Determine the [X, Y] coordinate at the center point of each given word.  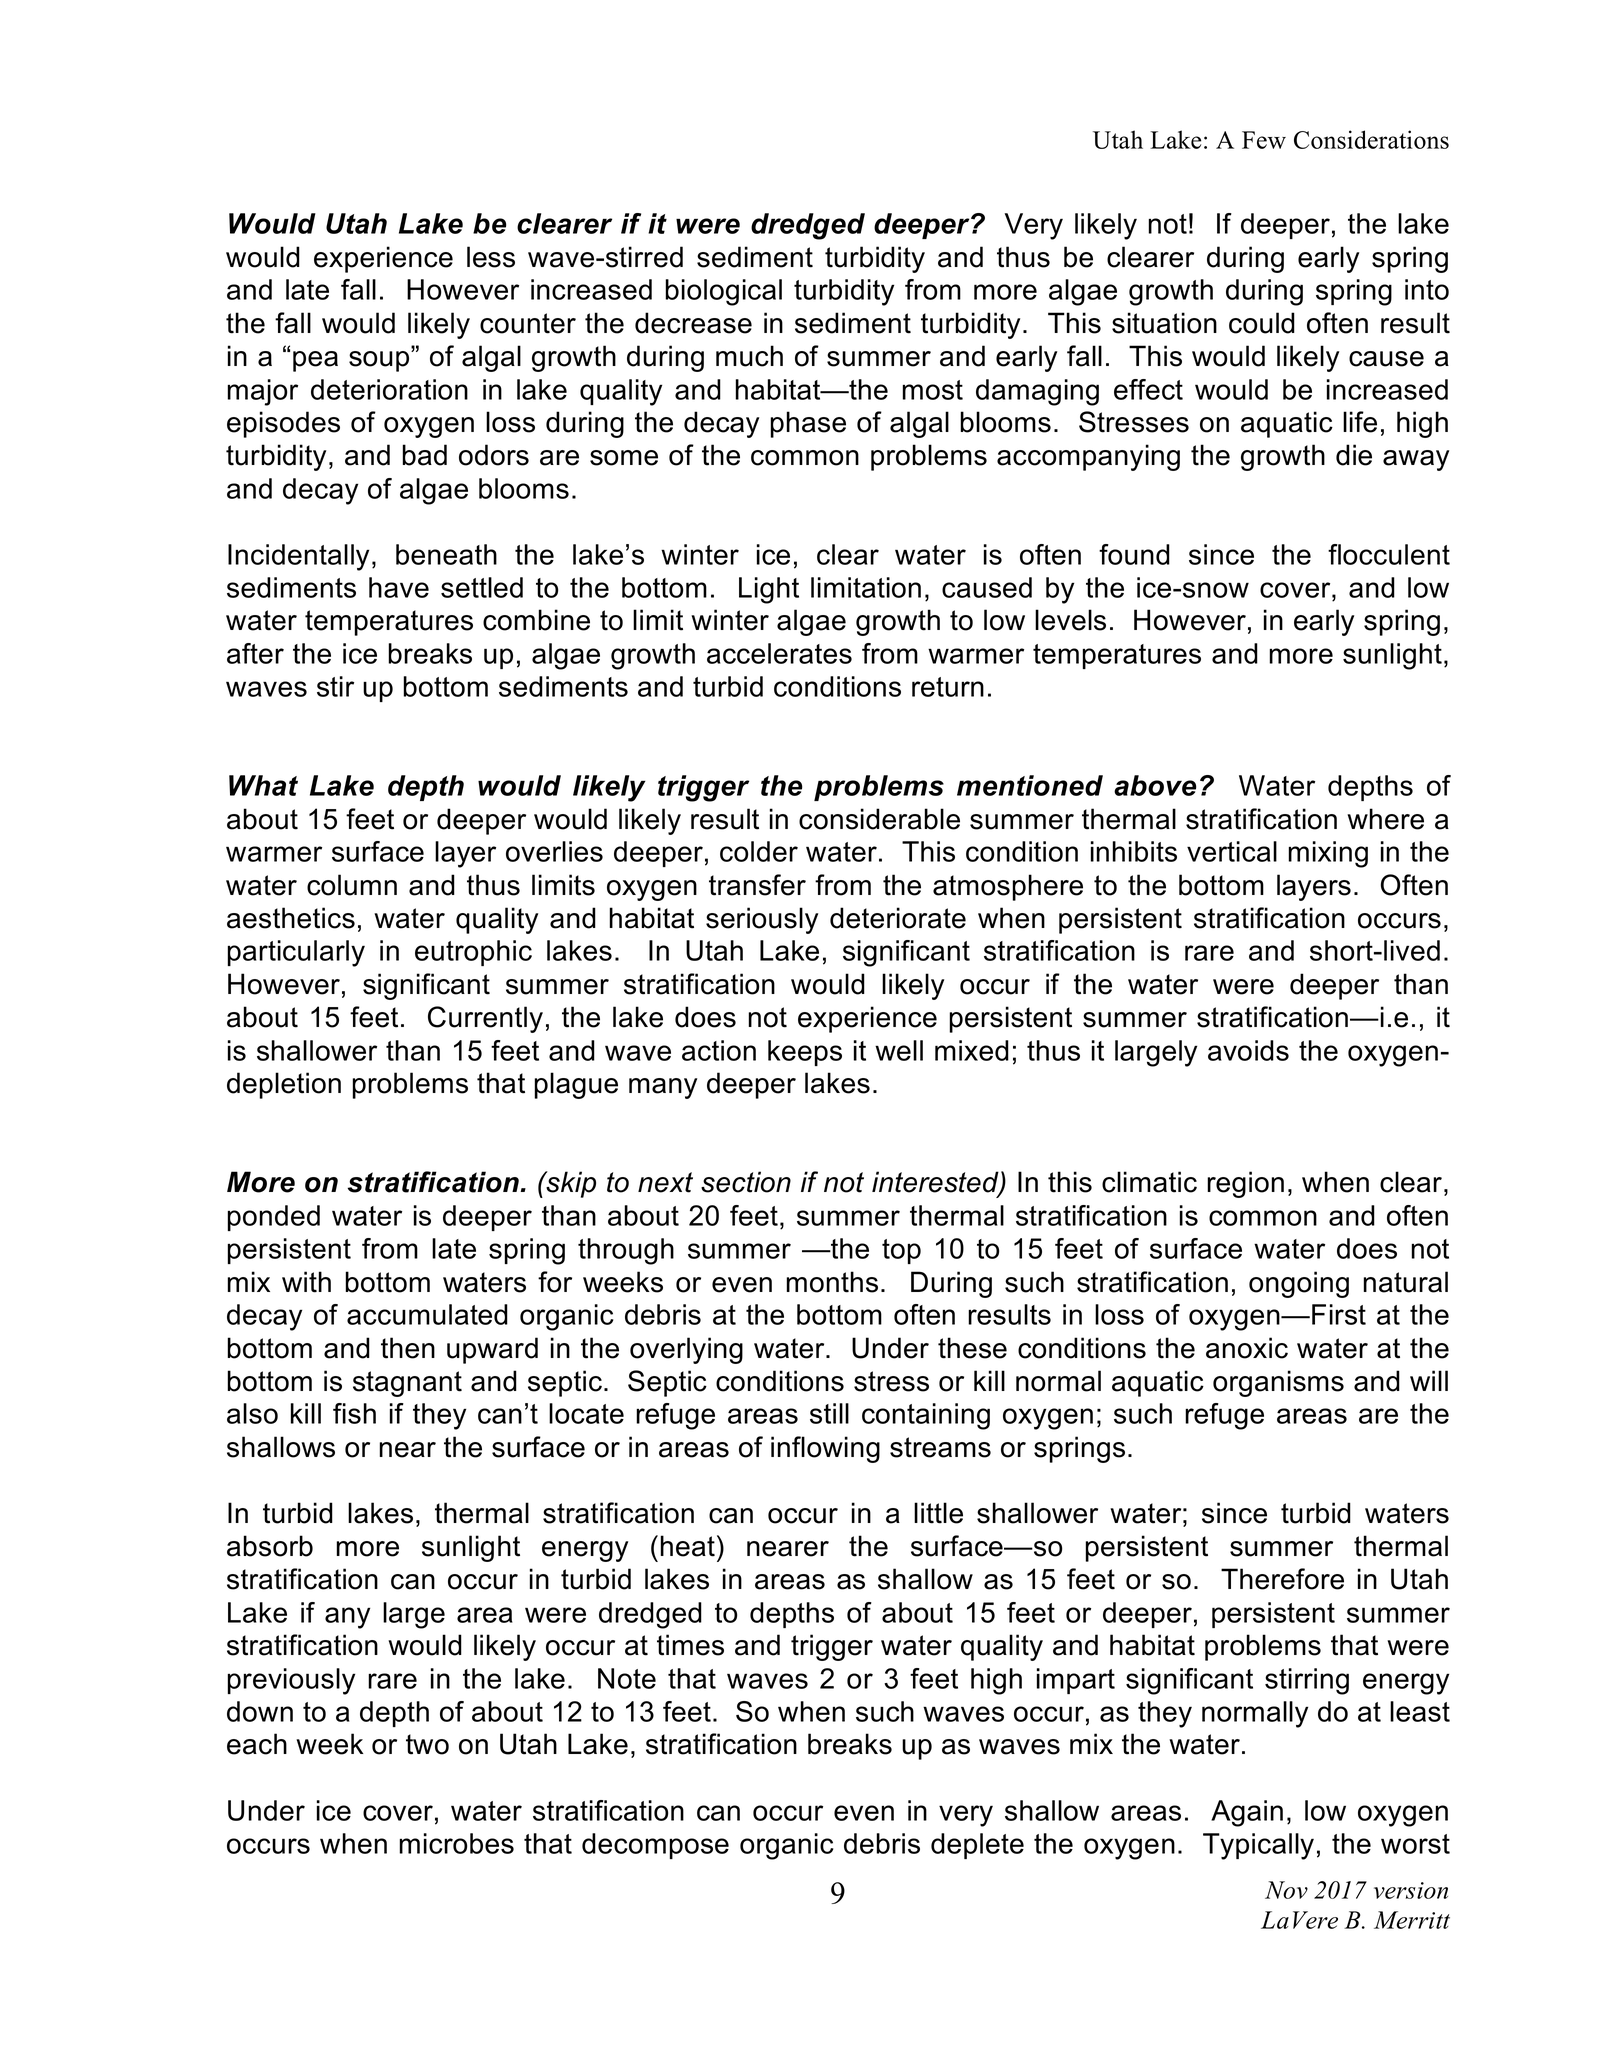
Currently [485, 1019]
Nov [1286, 1890]
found [1134, 554]
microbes [456, 1843]
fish [354, 1413]
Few [1264, 140]
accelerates [779, 653]
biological [723, 292]
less [491, 257]
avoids [1248, 1050]
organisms [1278, 1383]
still [829, 1413]
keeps [805, 1053]
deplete [977, 1846]
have [399, 587]
